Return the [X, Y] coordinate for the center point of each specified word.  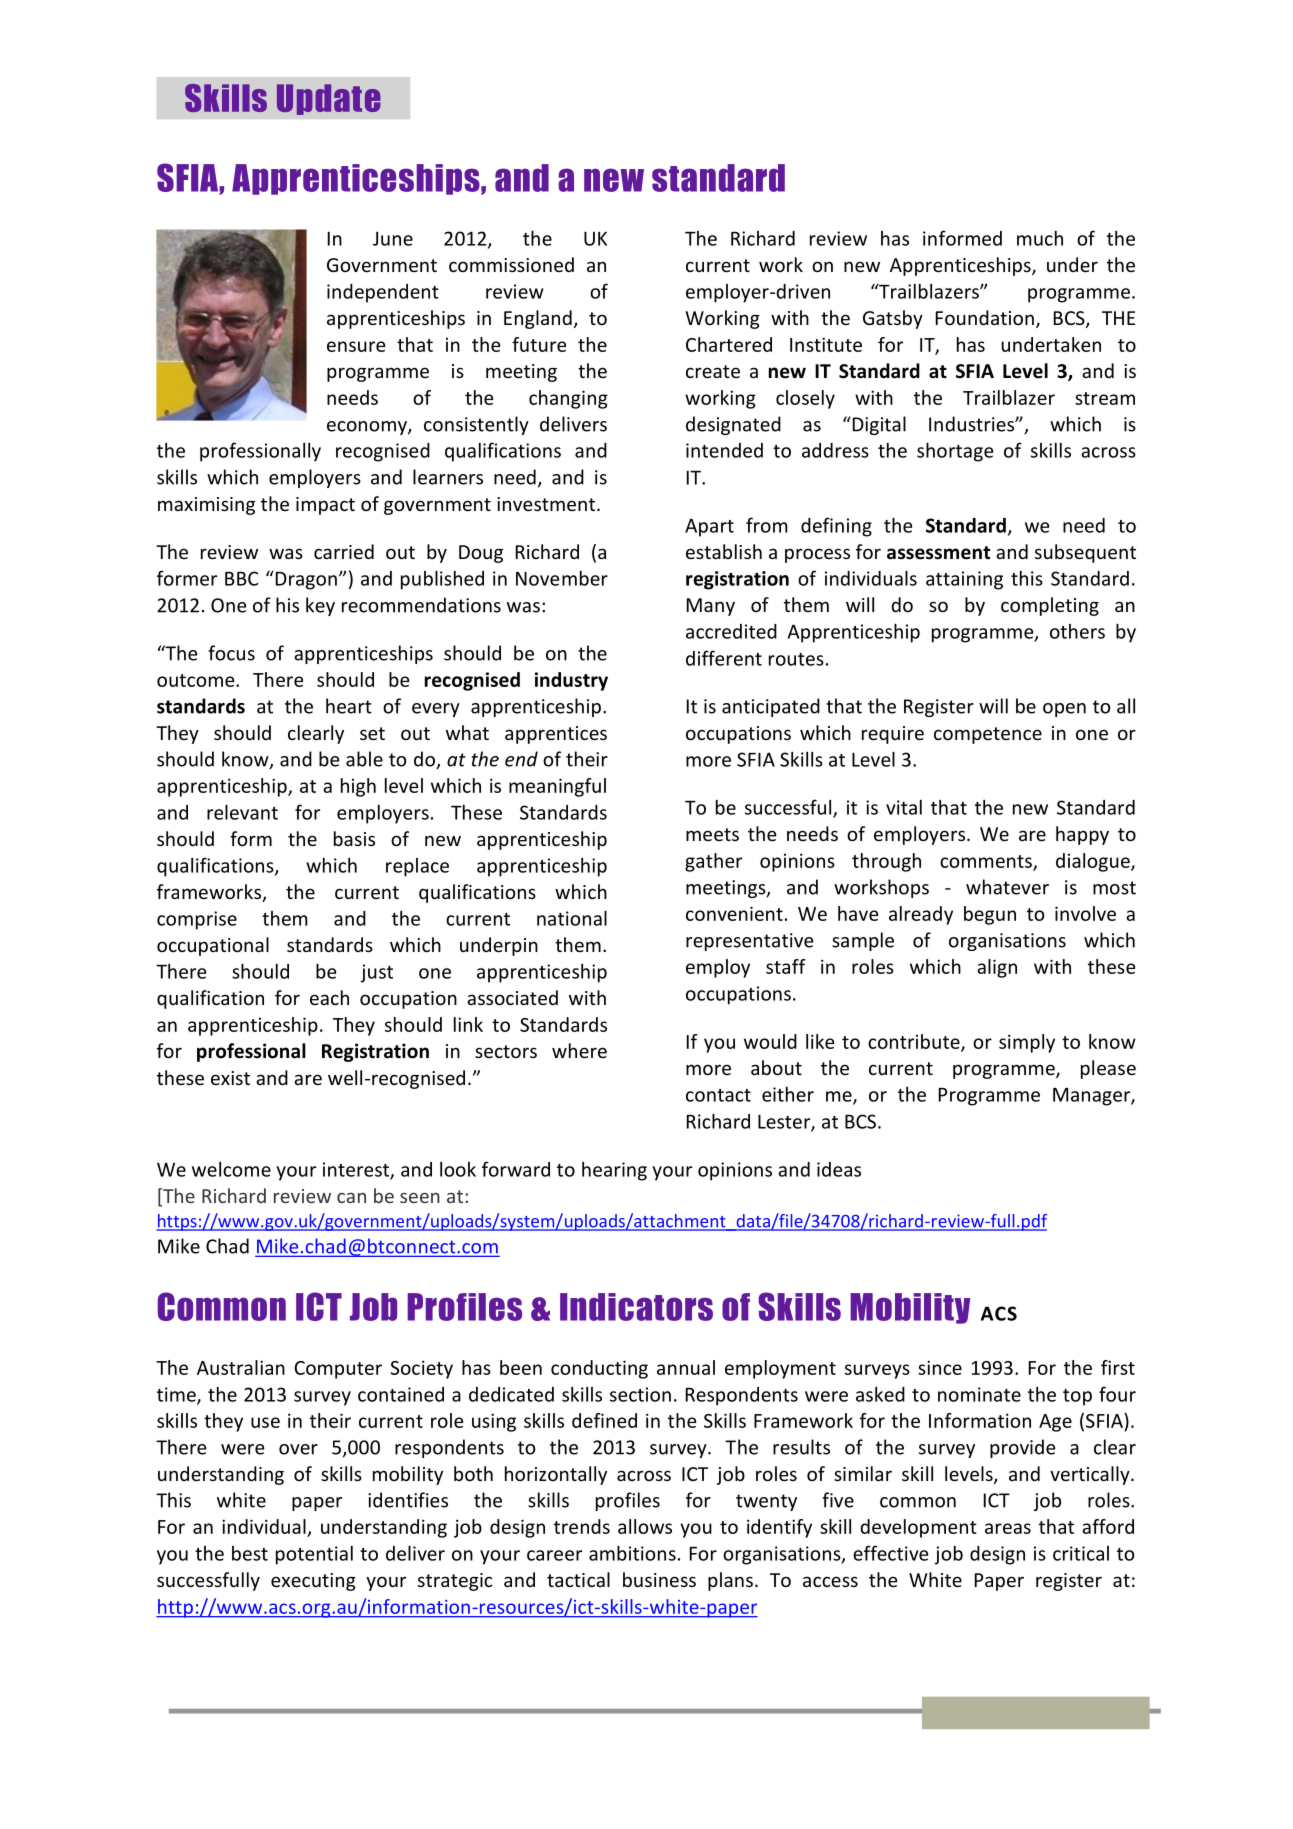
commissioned [511, 264]
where [579, 1050]
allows [645, 1526]
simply [1027, 1043]
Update [329, 99]
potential [314, 1555]
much [1040, 238]
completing [1050, 606]
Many [711, 607]
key [320, 606]
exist [230, 1078]
